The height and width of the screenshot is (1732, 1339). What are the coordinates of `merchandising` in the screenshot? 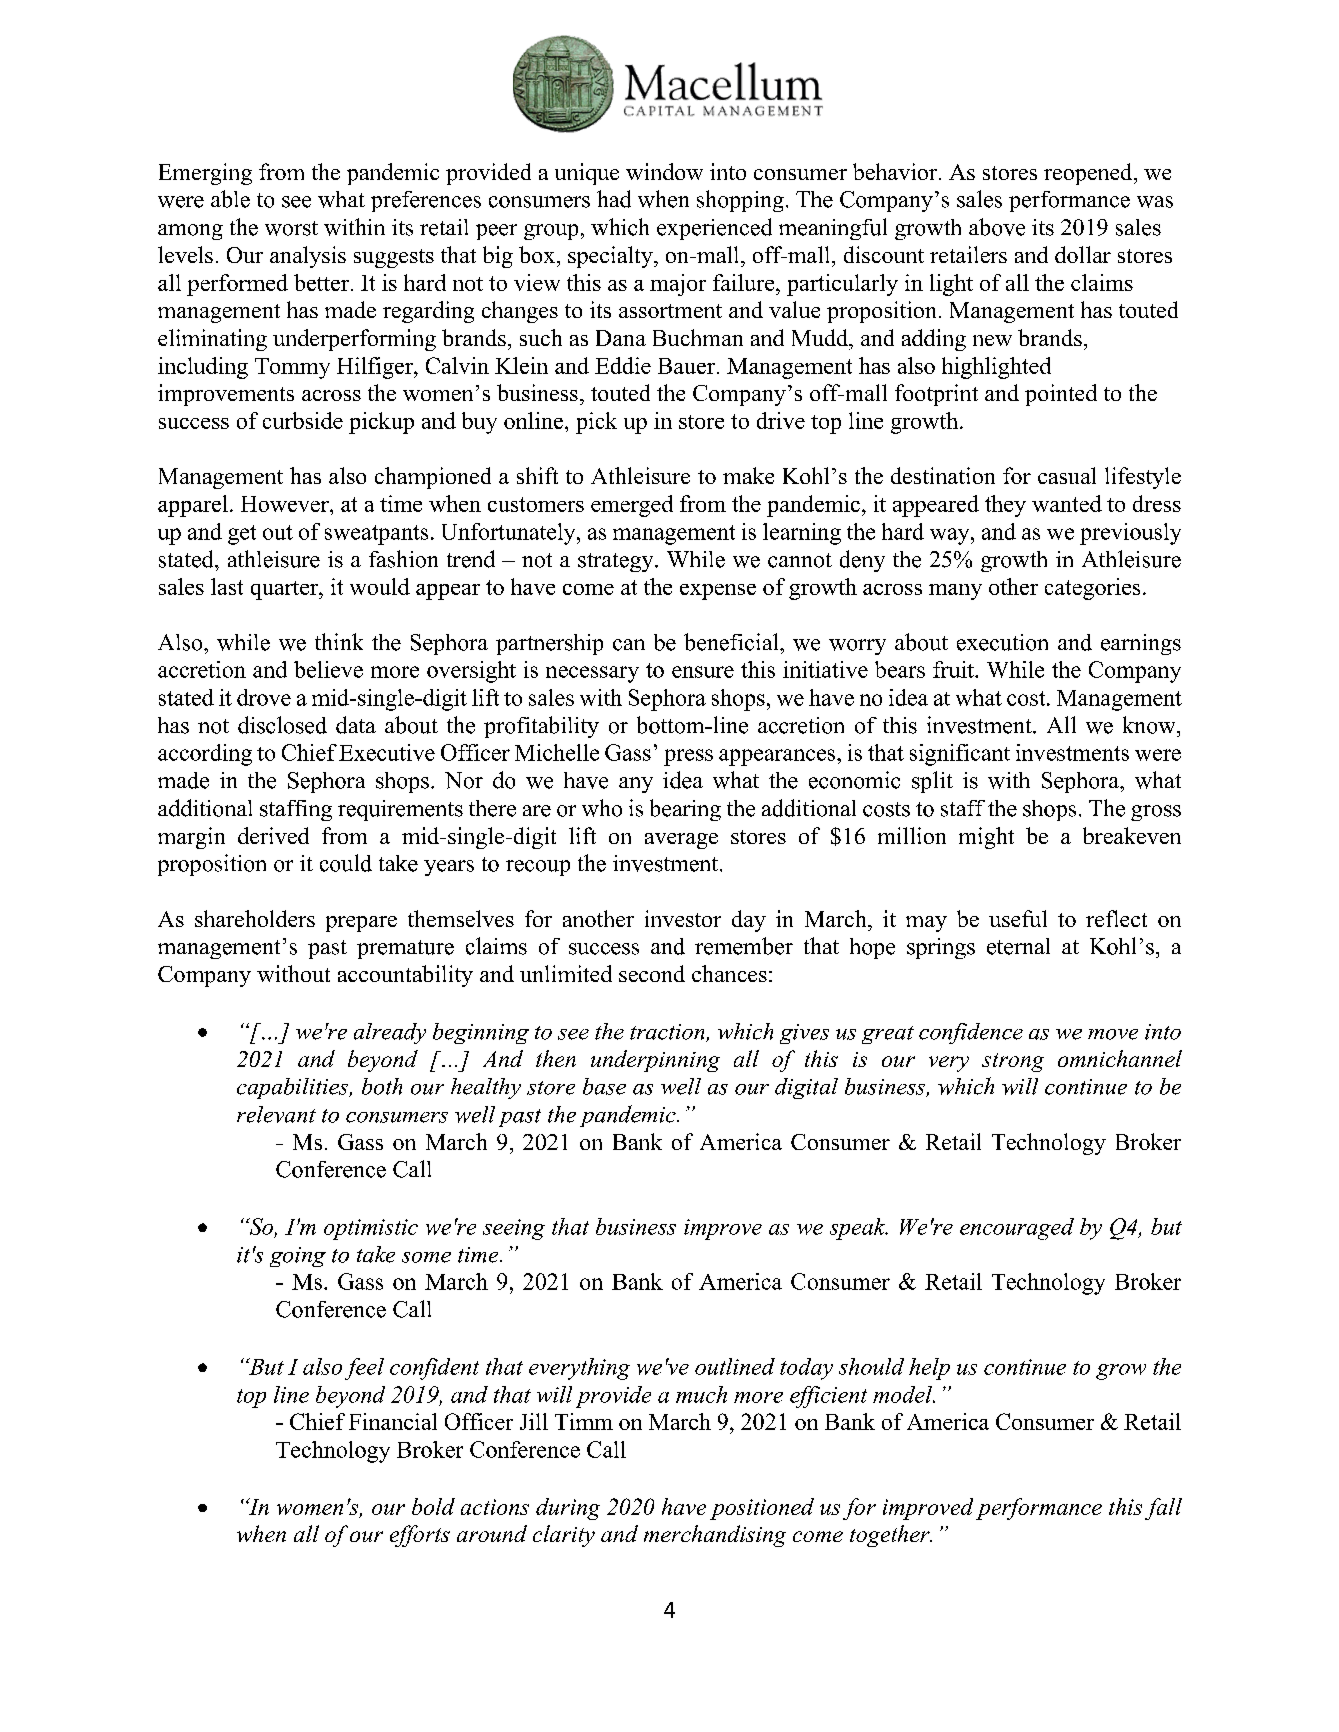 It's located at (715, 1536).
